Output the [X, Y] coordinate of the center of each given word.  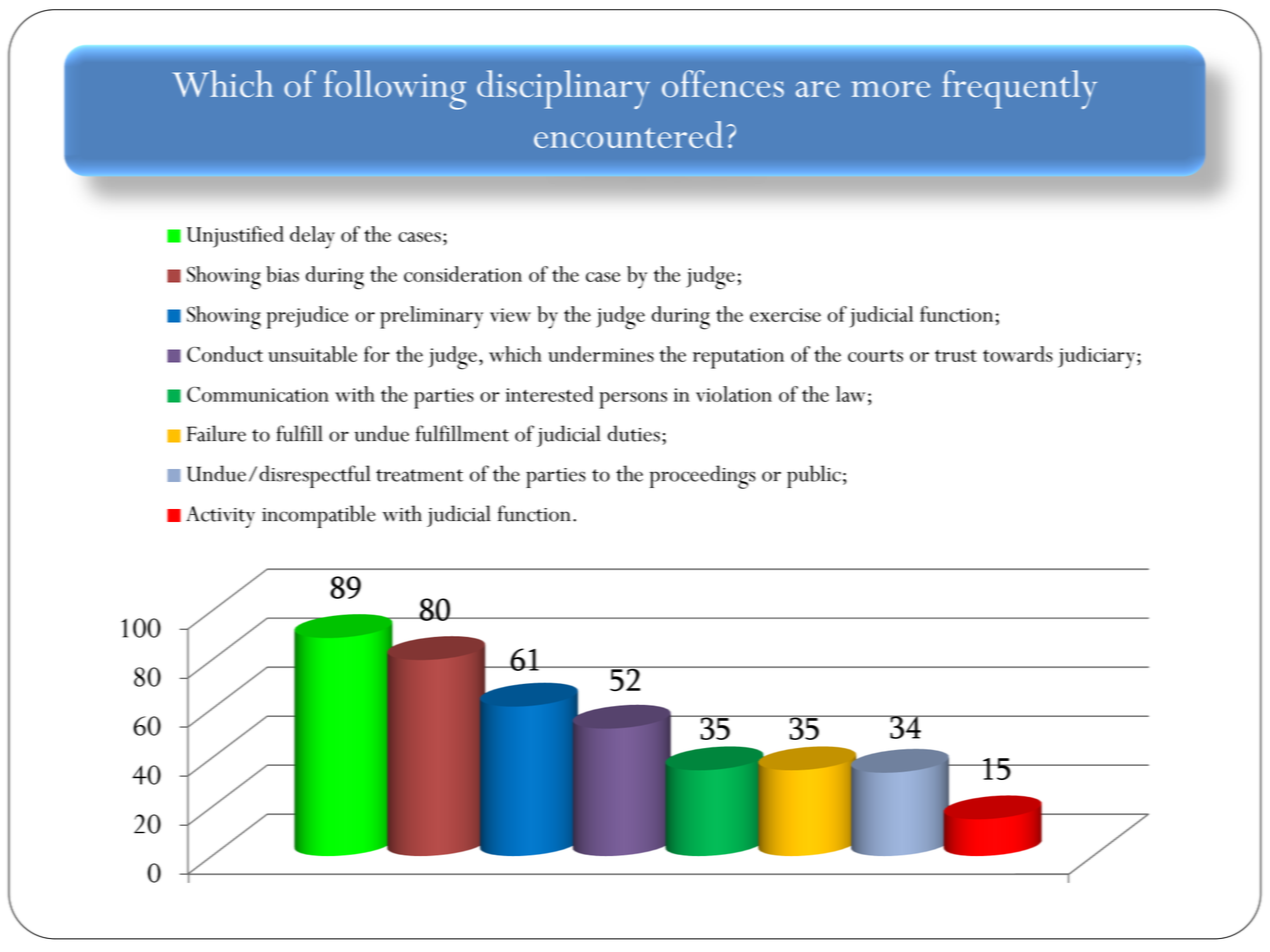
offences [723, 83]
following [395, 90]
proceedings [703, 477]
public [814, 476]
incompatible [319, 516]
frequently [1019, 89]
